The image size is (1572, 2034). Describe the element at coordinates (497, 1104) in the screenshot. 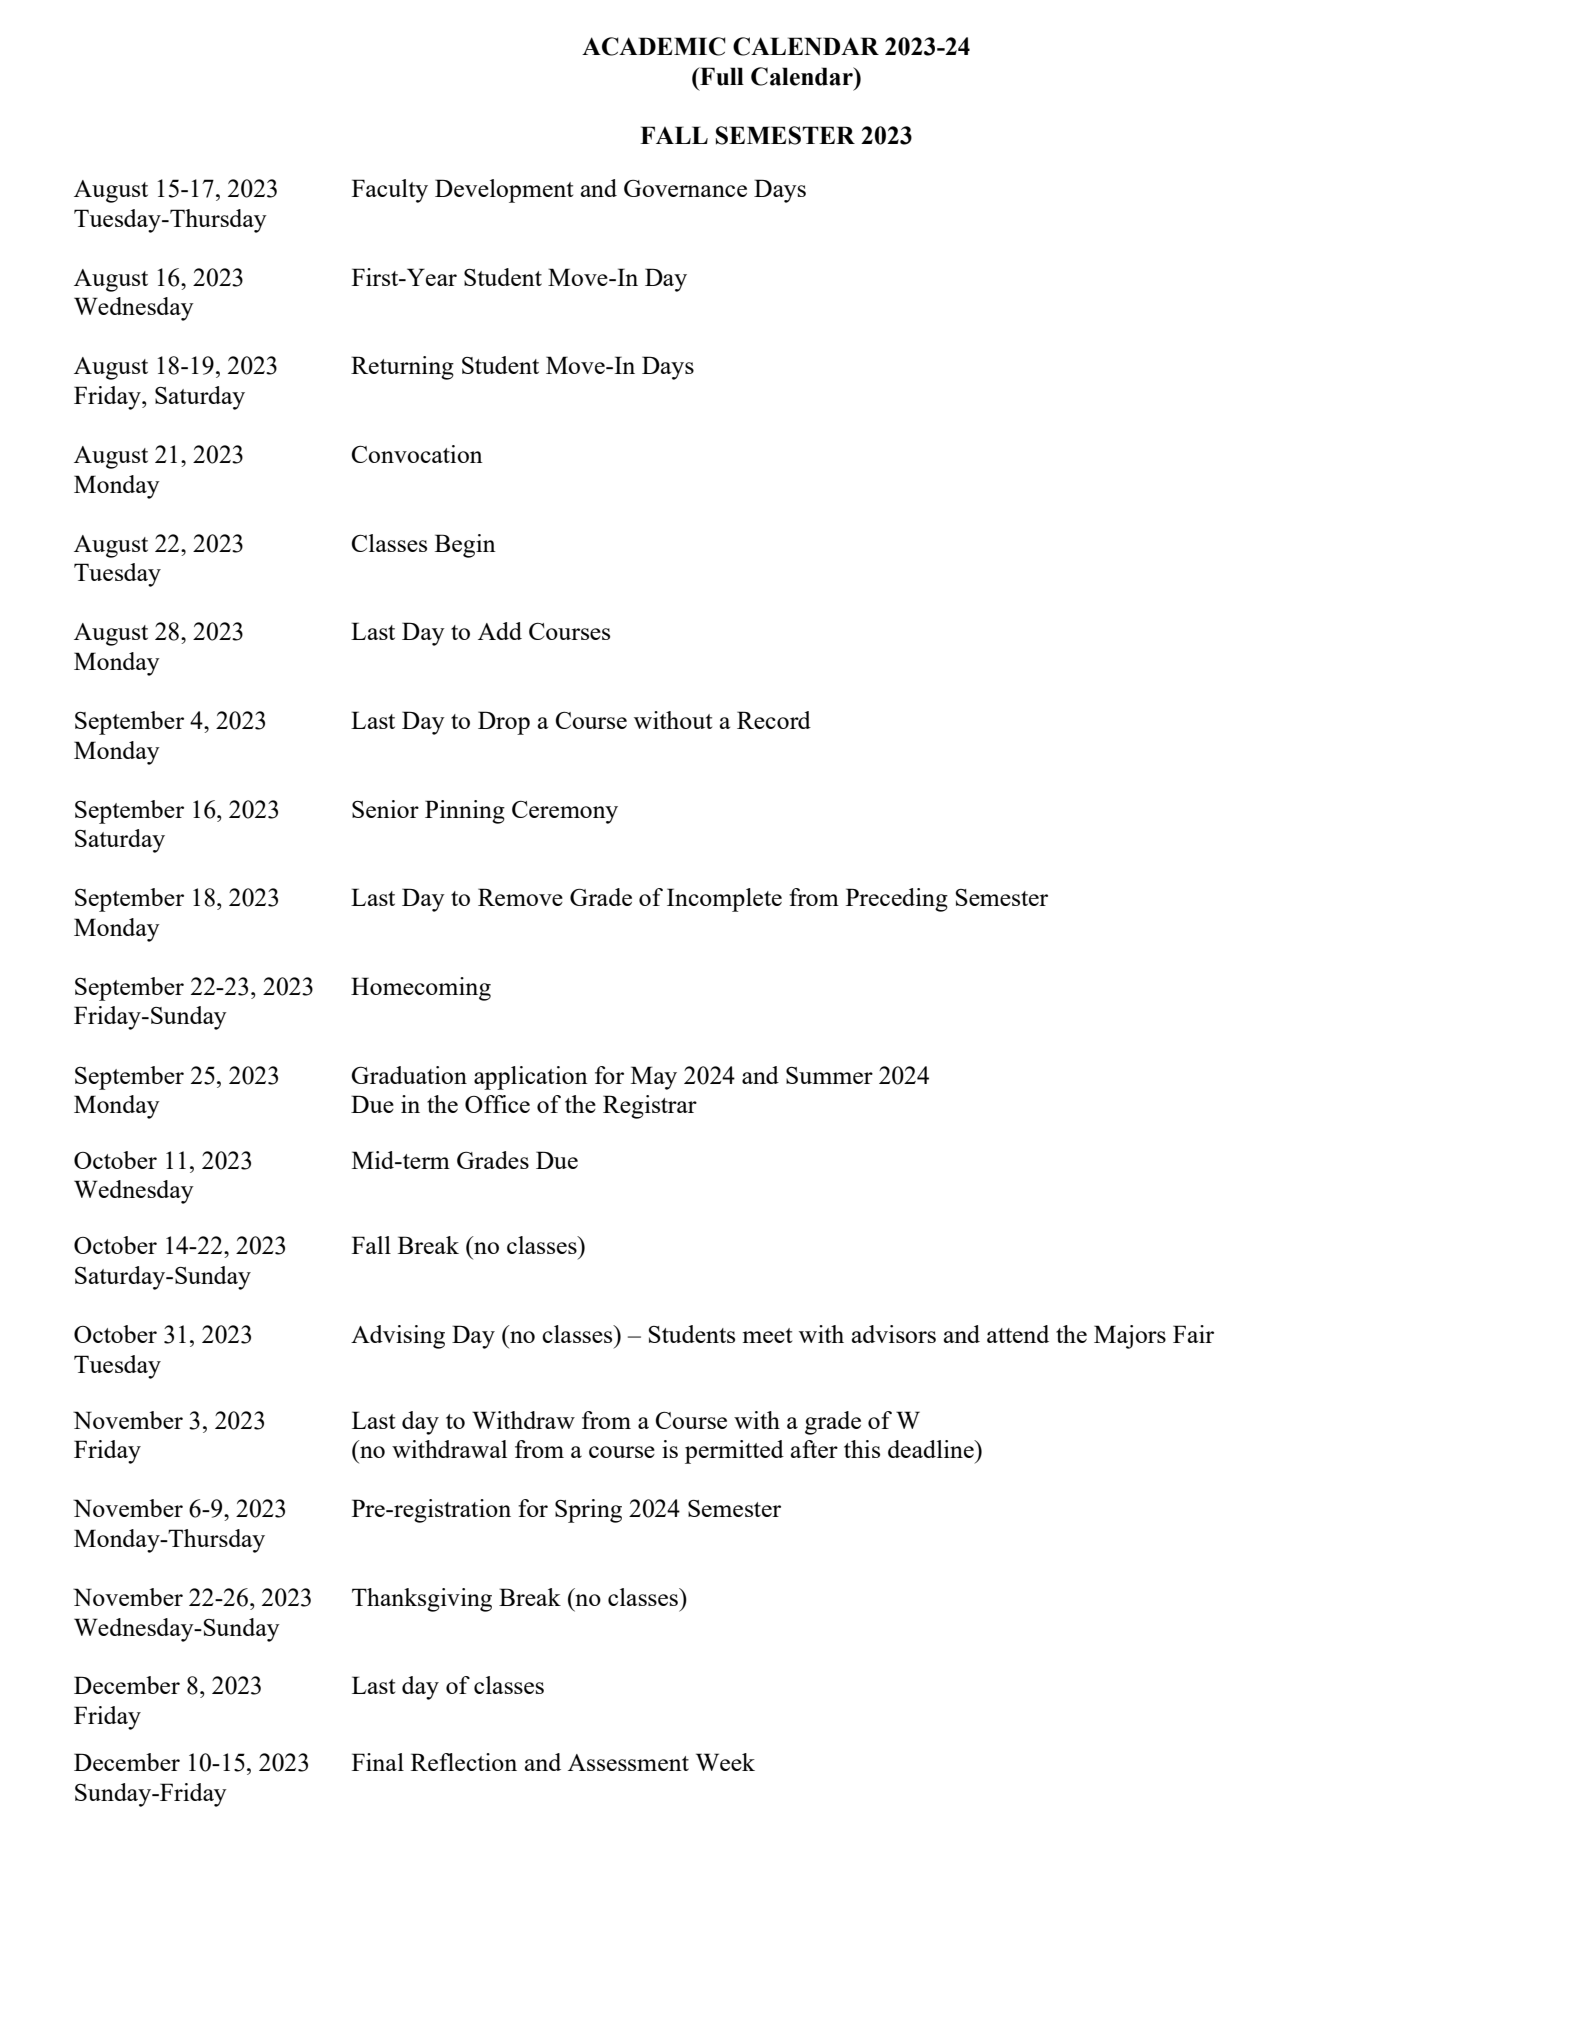

I see `Office` at that location.
